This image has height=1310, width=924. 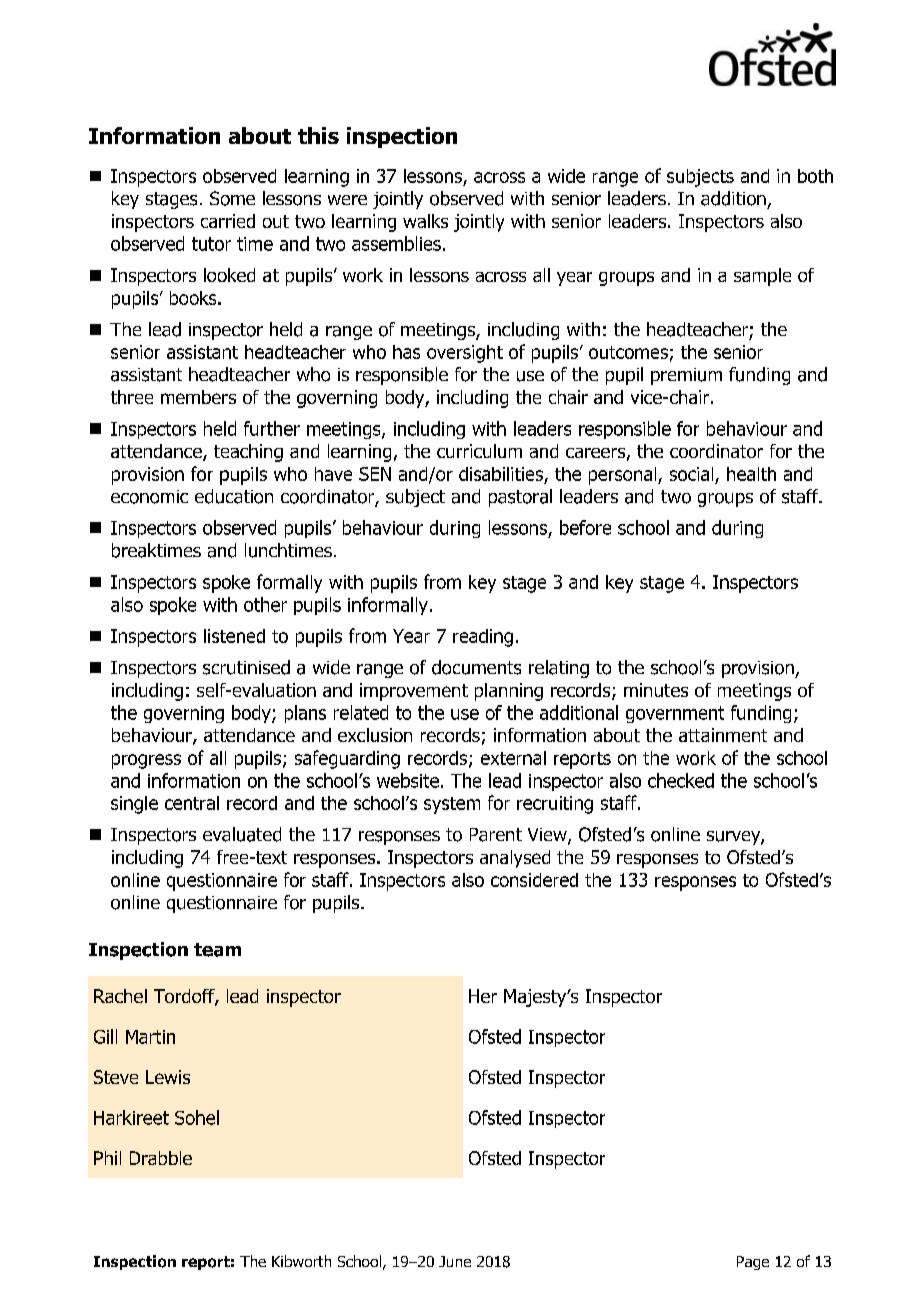 What do you see at coordinates (455, 1261) in the image?
I see `June` at bounding box center [455, 1261].
